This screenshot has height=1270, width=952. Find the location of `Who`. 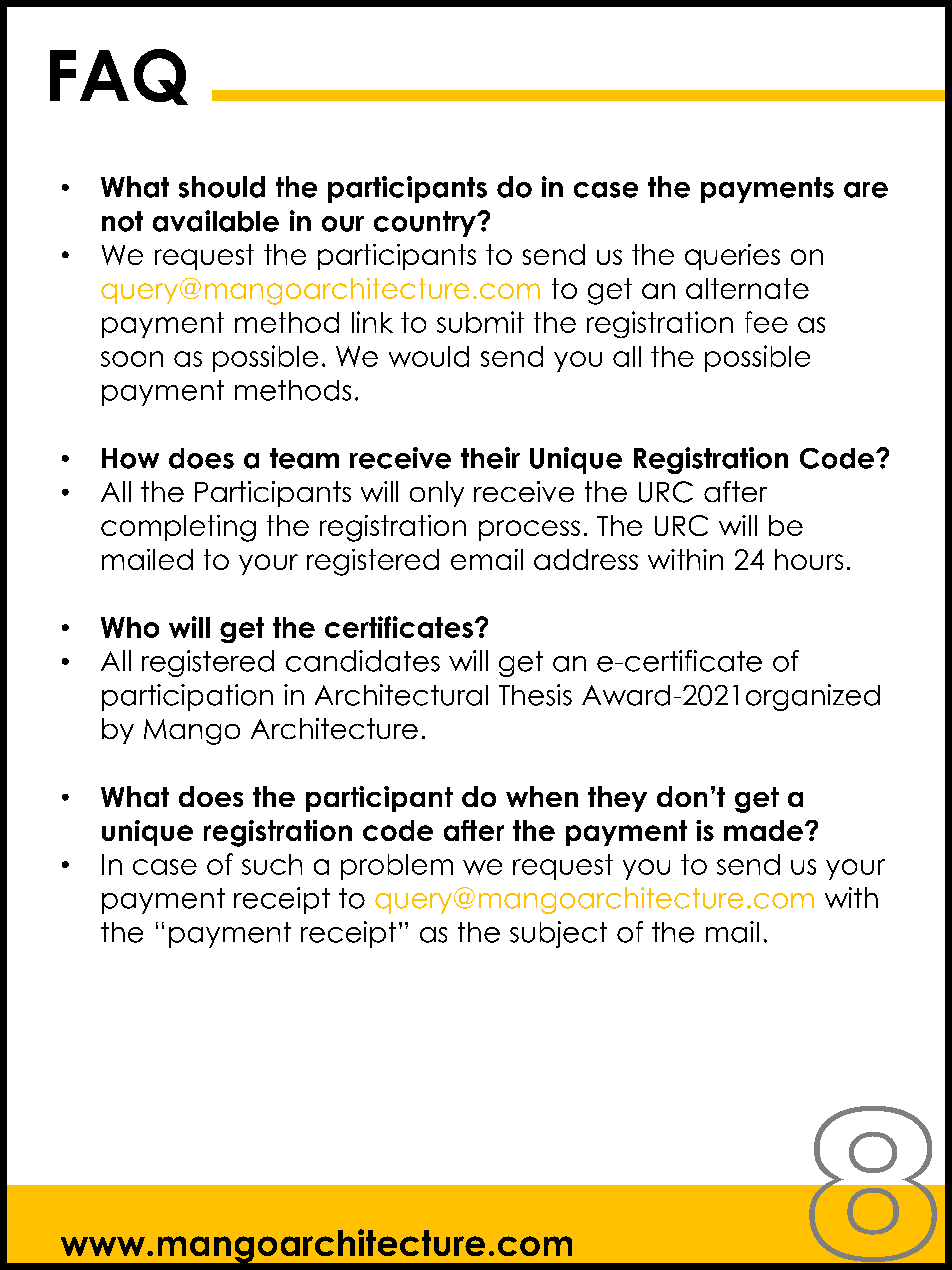

Who is located at coordinates (130, 627).
